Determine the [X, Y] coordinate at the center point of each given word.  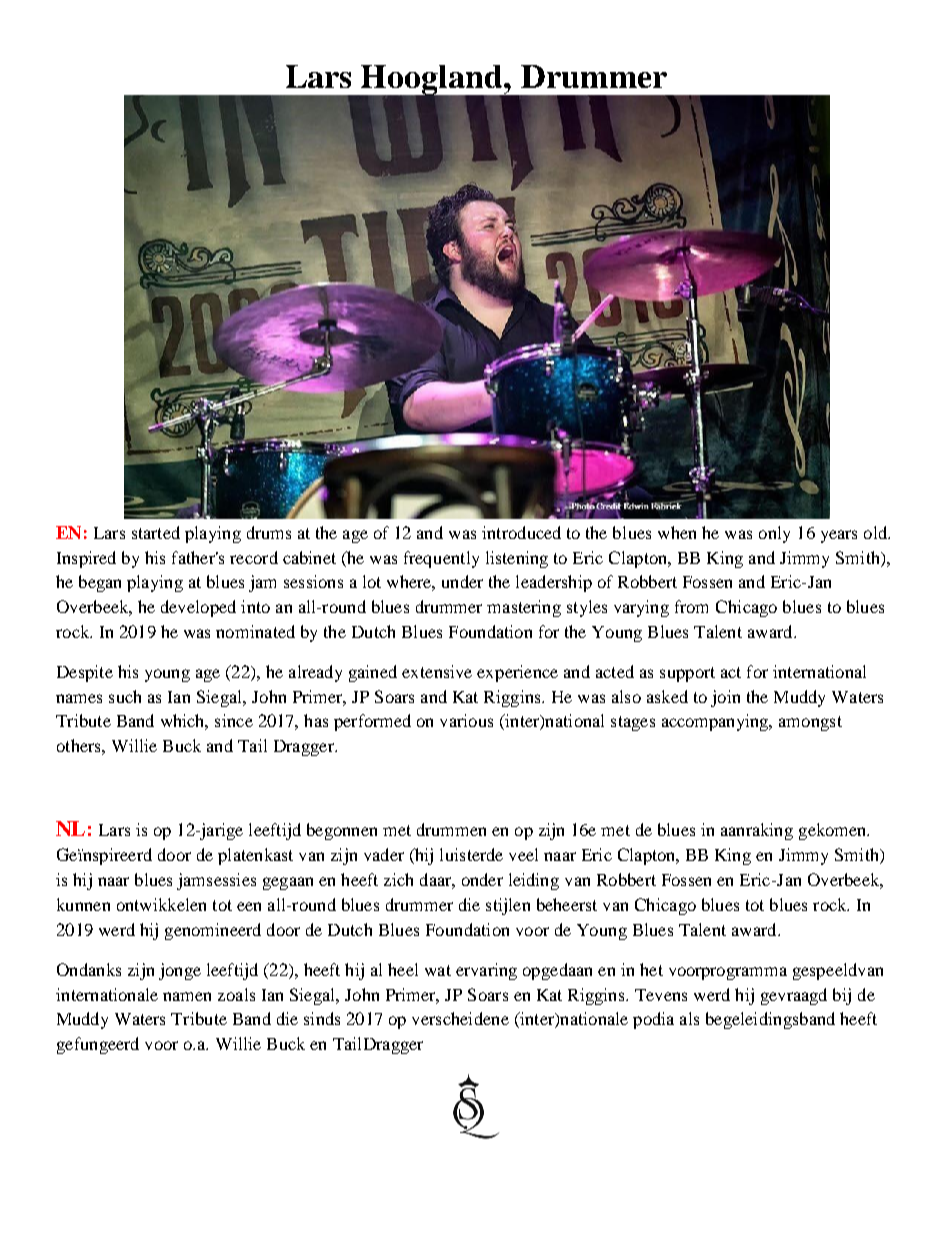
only [774, 534]
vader [384, 854]
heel [403, 969]
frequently [441, 559]
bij [842, 996]
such [125, 696]
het [651, 969]
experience [517, 673]
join [725, 698]
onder [482, 879]
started [156, 532]
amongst [810, 723]
